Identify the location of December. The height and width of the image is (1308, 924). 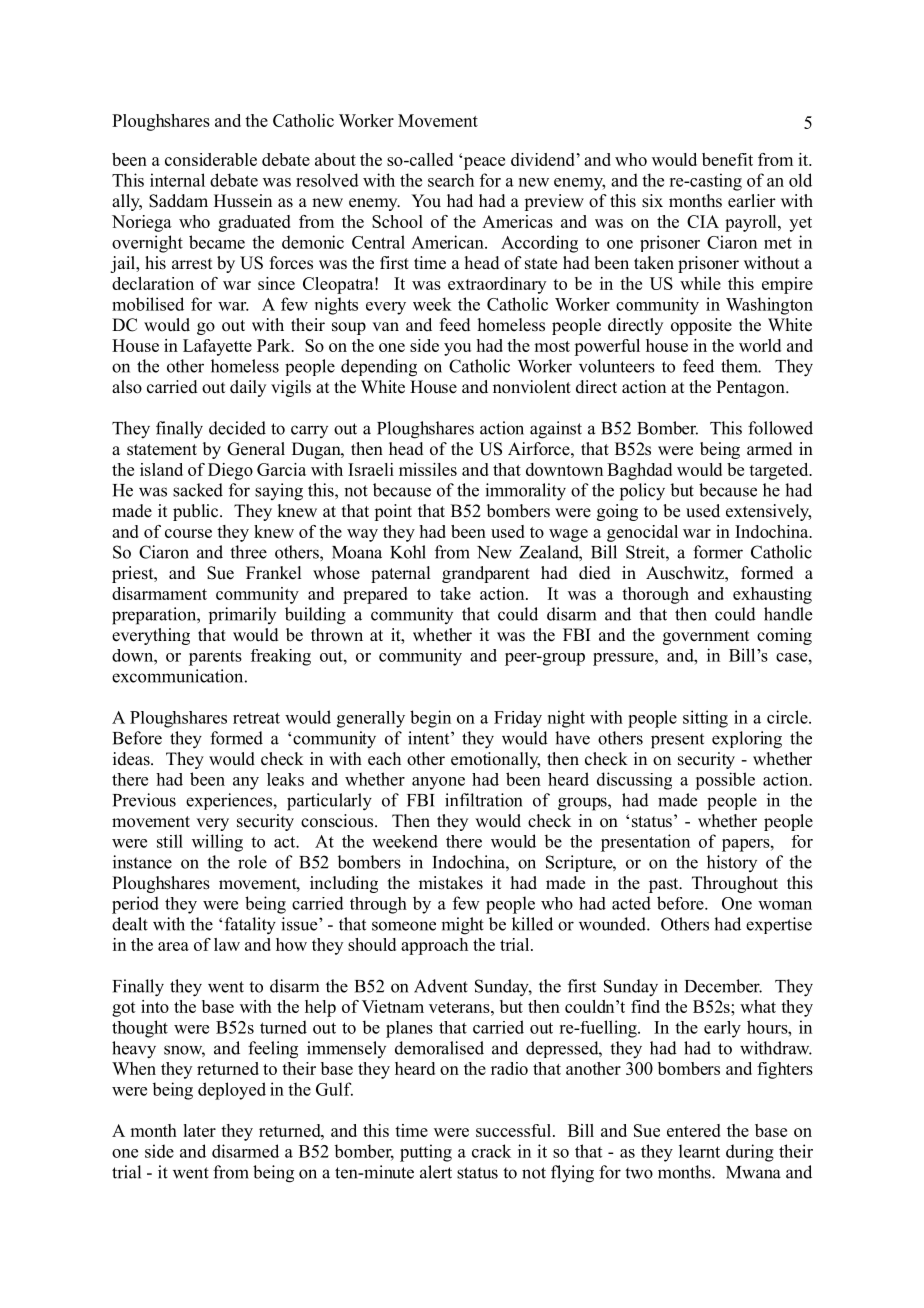
(723, 986).
